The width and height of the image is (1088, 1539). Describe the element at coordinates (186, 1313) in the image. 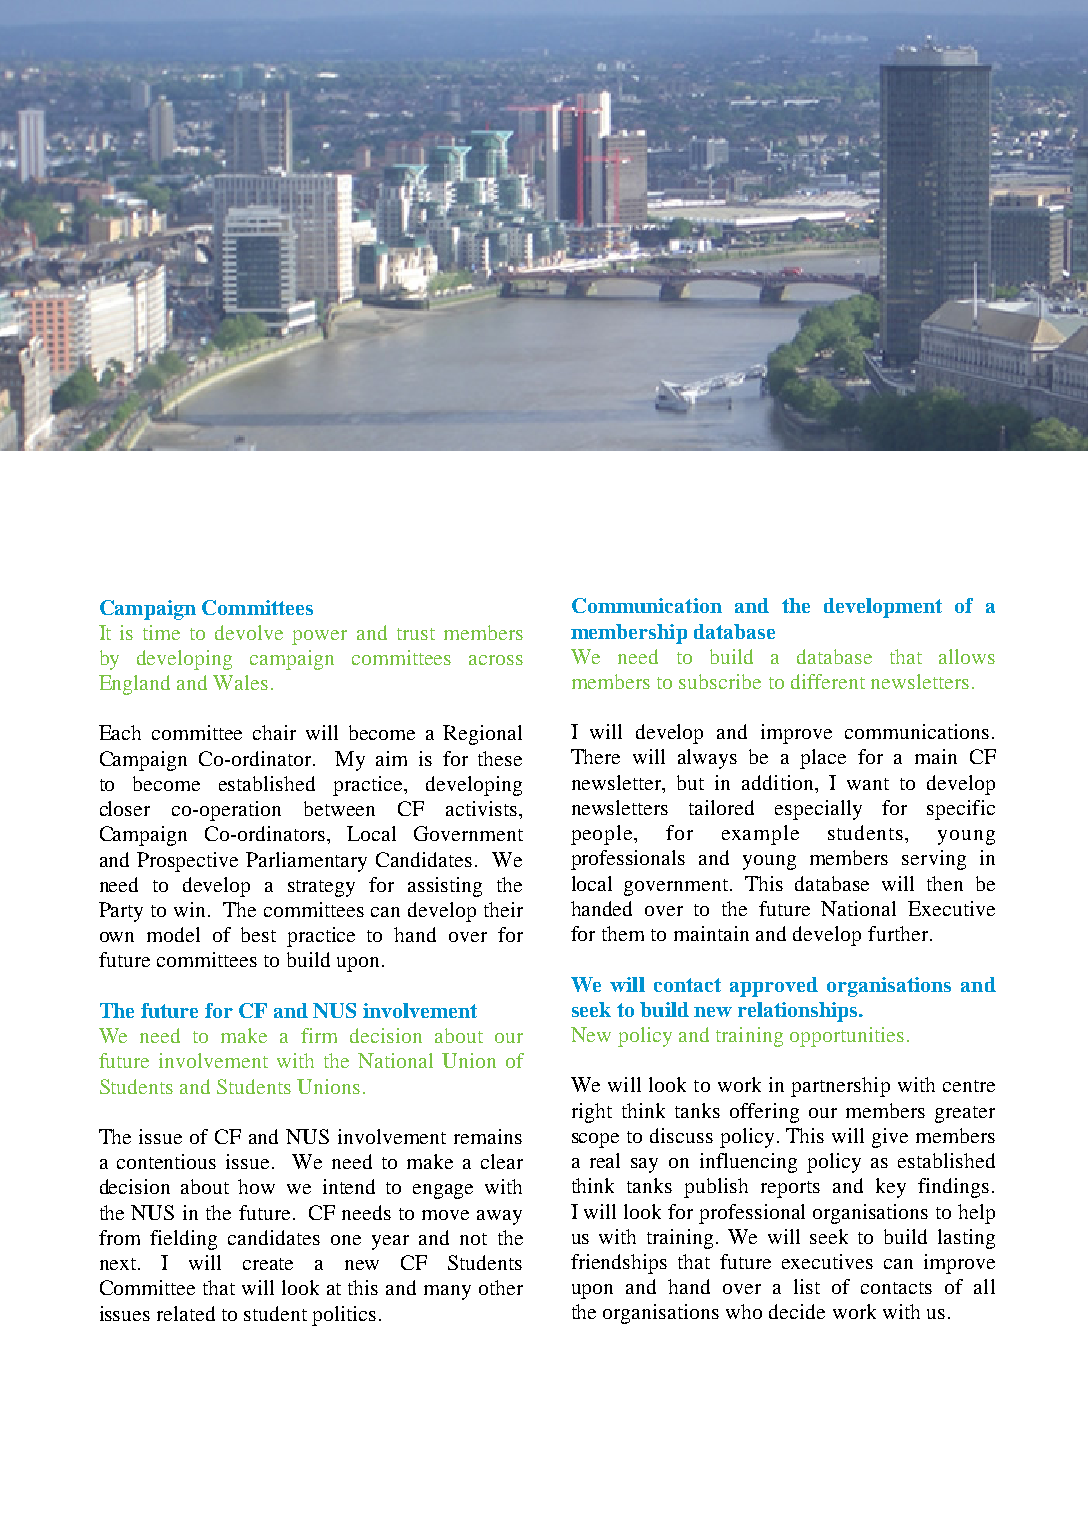

I see `related` at that location.
